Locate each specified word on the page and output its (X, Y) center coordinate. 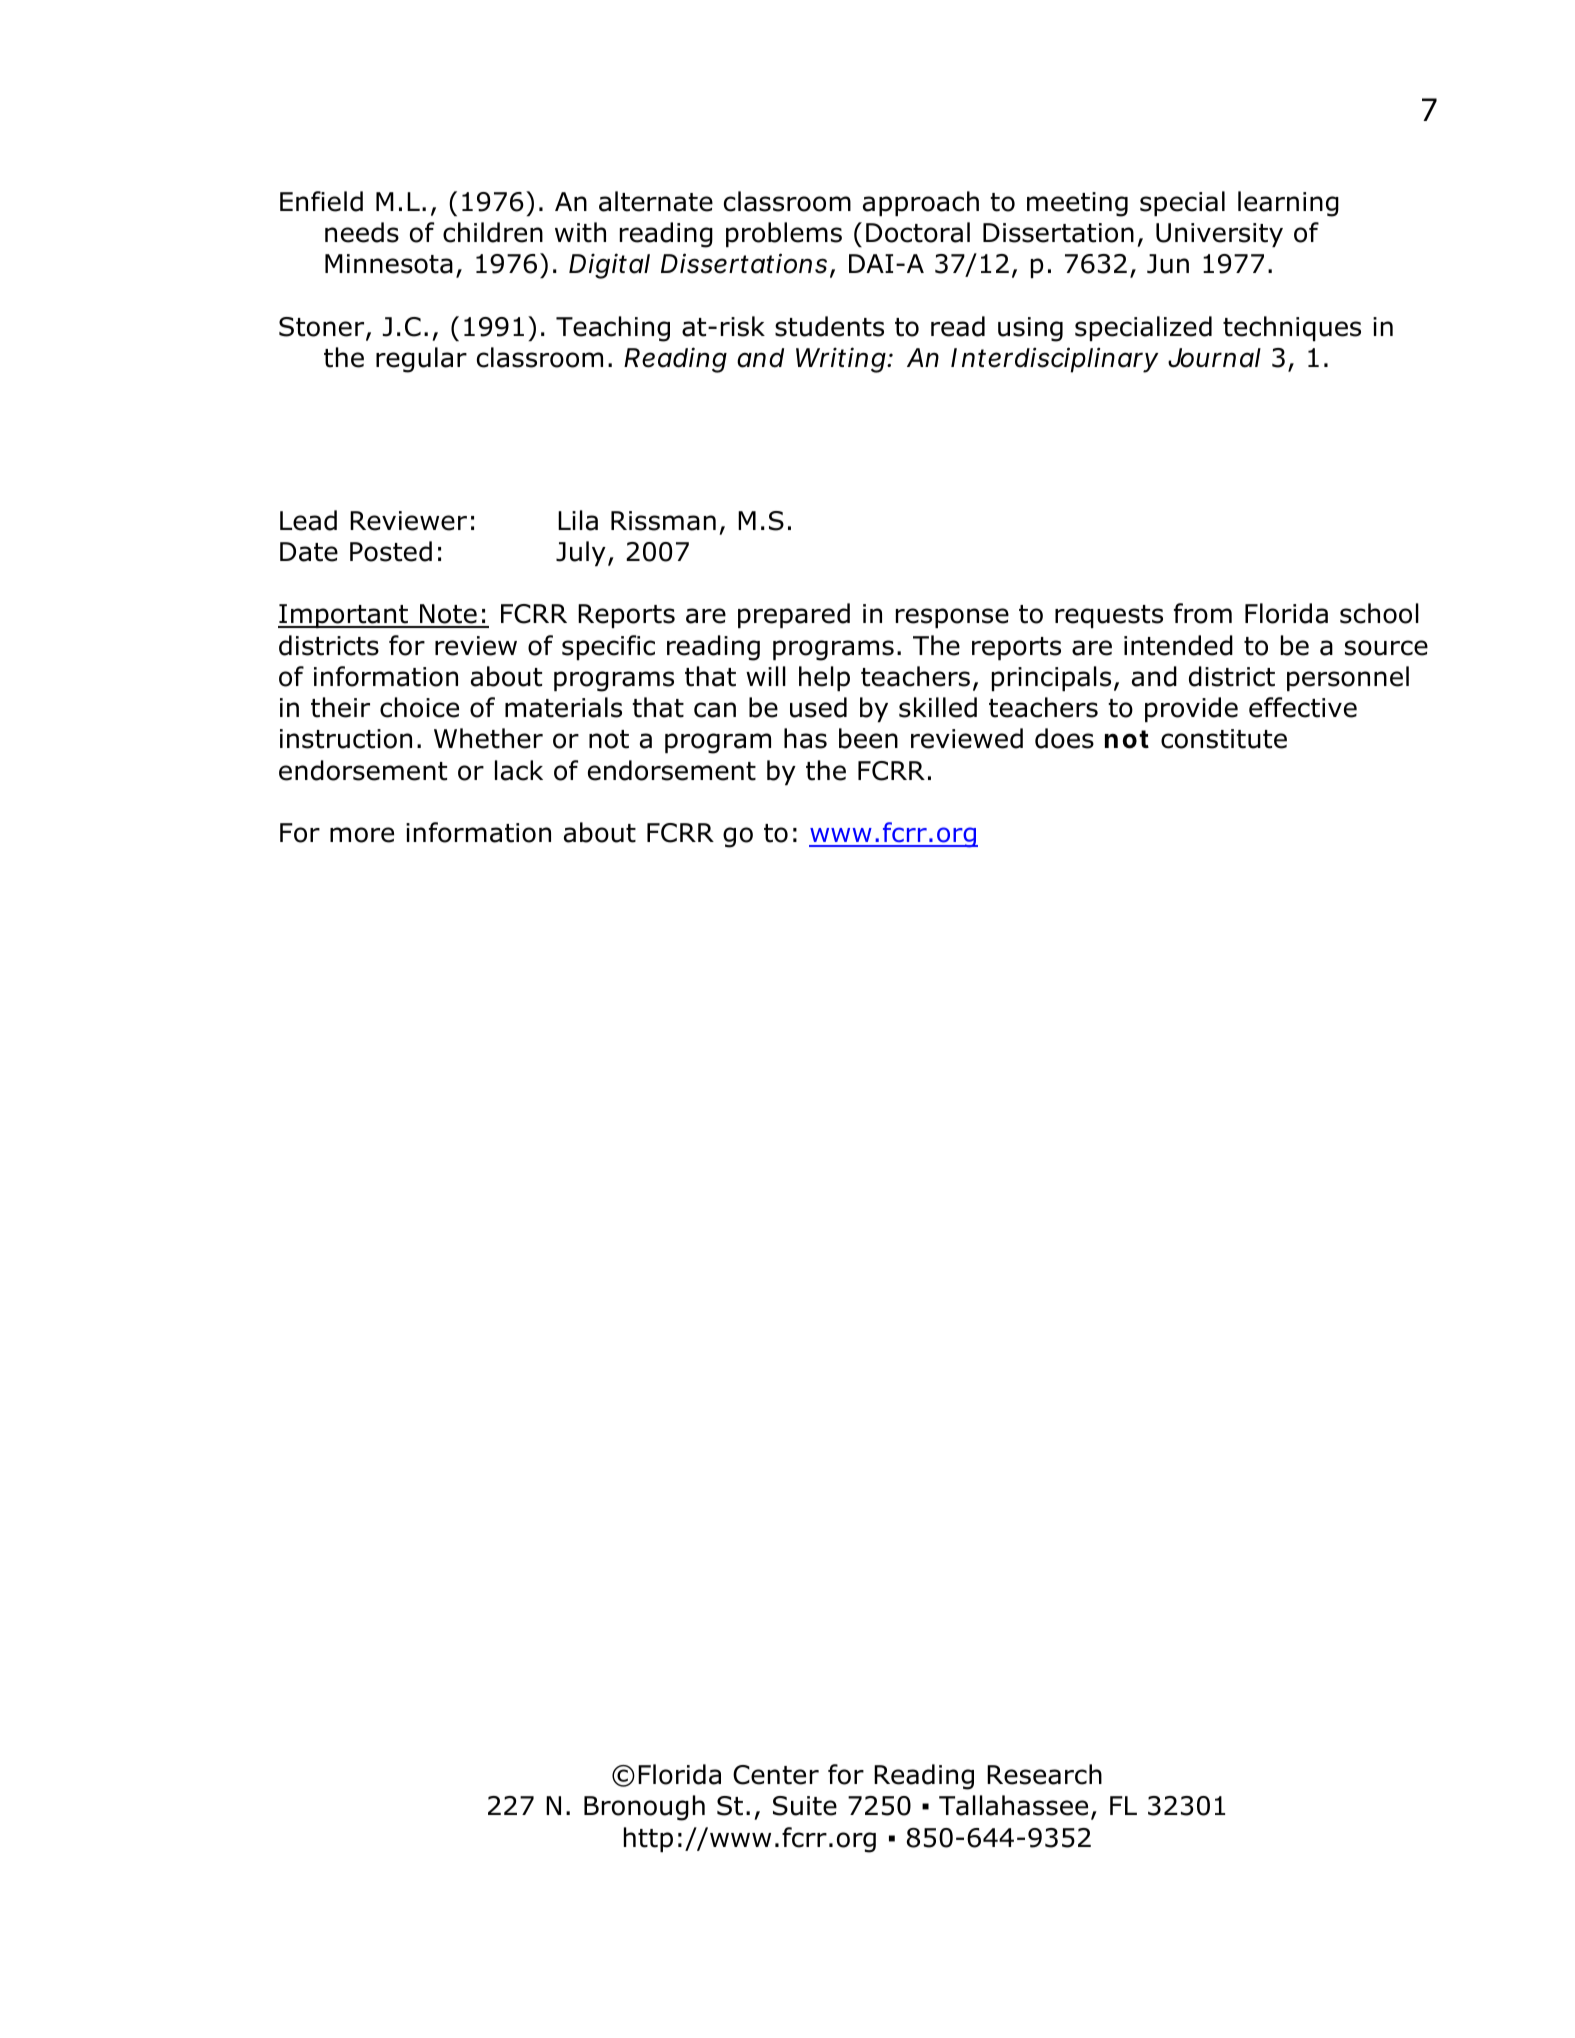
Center (776, 1775)
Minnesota (389, 264)
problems (784, 234)
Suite (805, 1806)
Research (1044, 1774)
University (1219, 235)
